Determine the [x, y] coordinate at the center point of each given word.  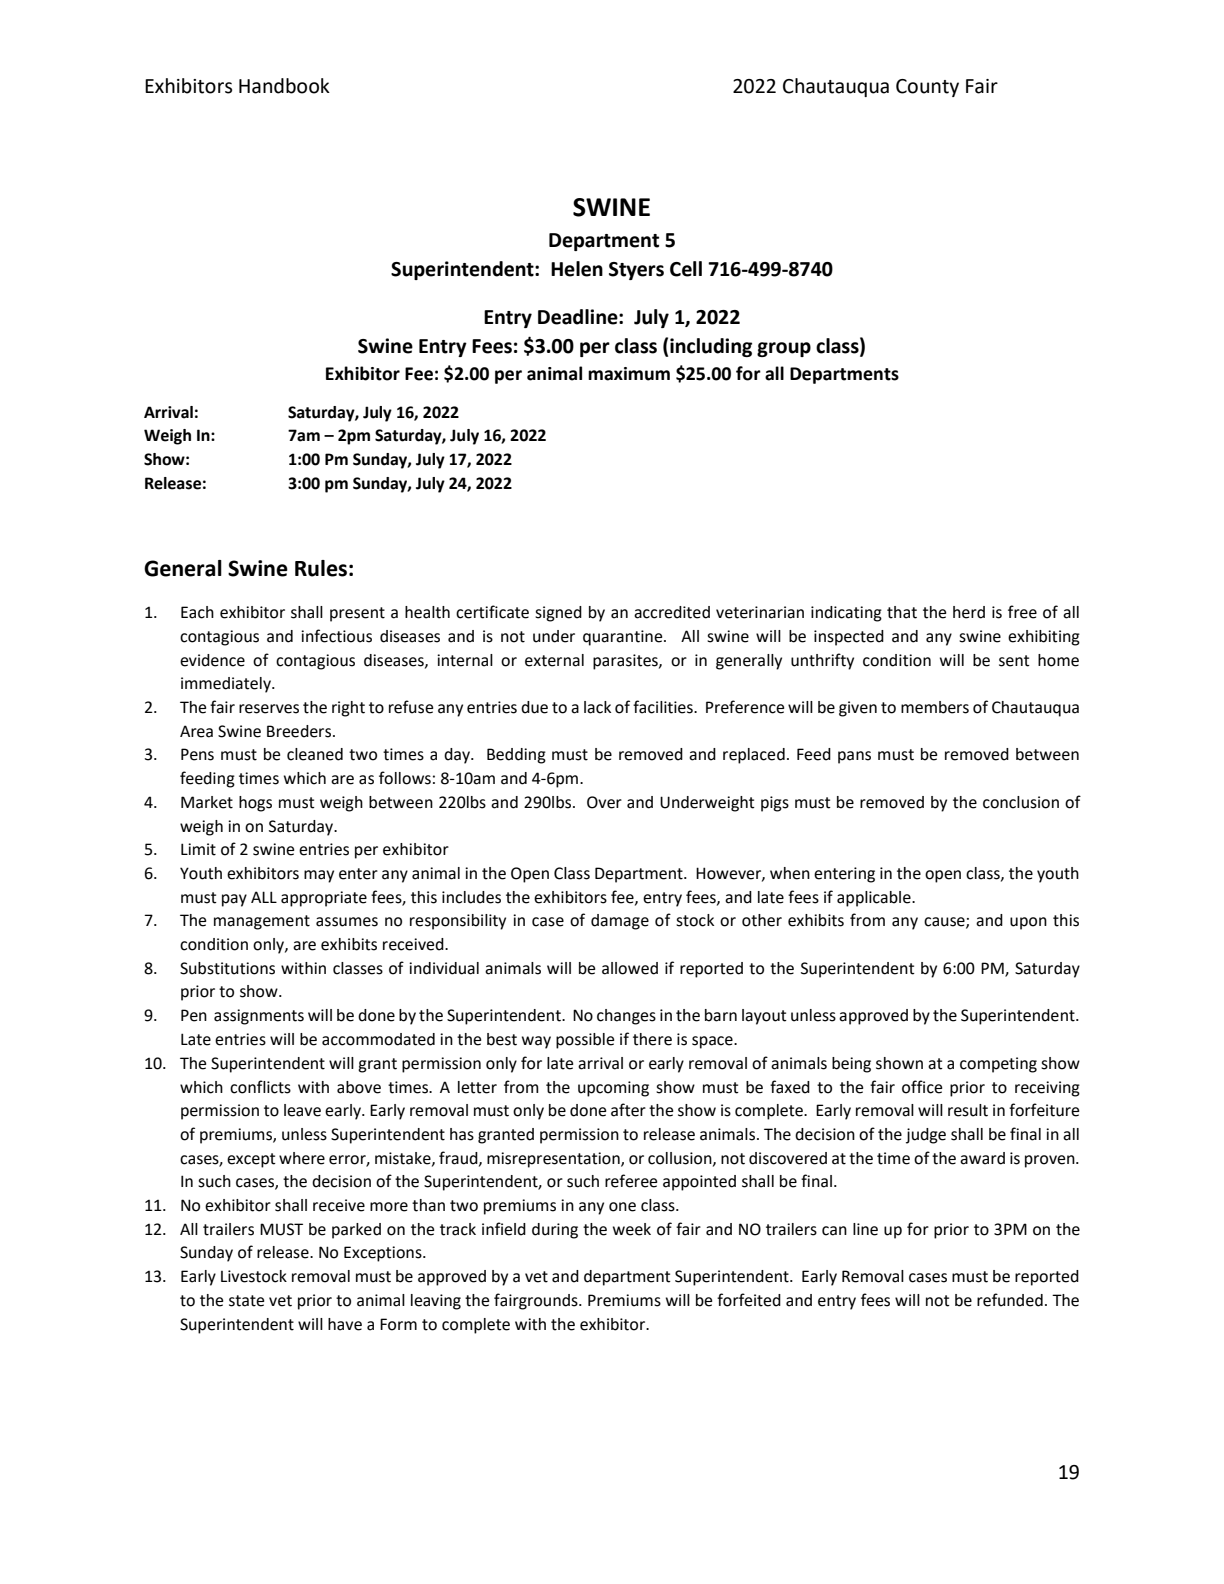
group [784, 349]
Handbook [284, 86]
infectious [336, 636]
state [246, 1301]
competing [998, 1065]
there [652, 1039]
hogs [255, 804]
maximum [629, 374]
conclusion [1021, 802]
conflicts [260, 1087]
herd [969, 612]
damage [620, 922]
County [927, 88]
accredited [672, 612]
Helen [577, 269]
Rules [321, 568]
